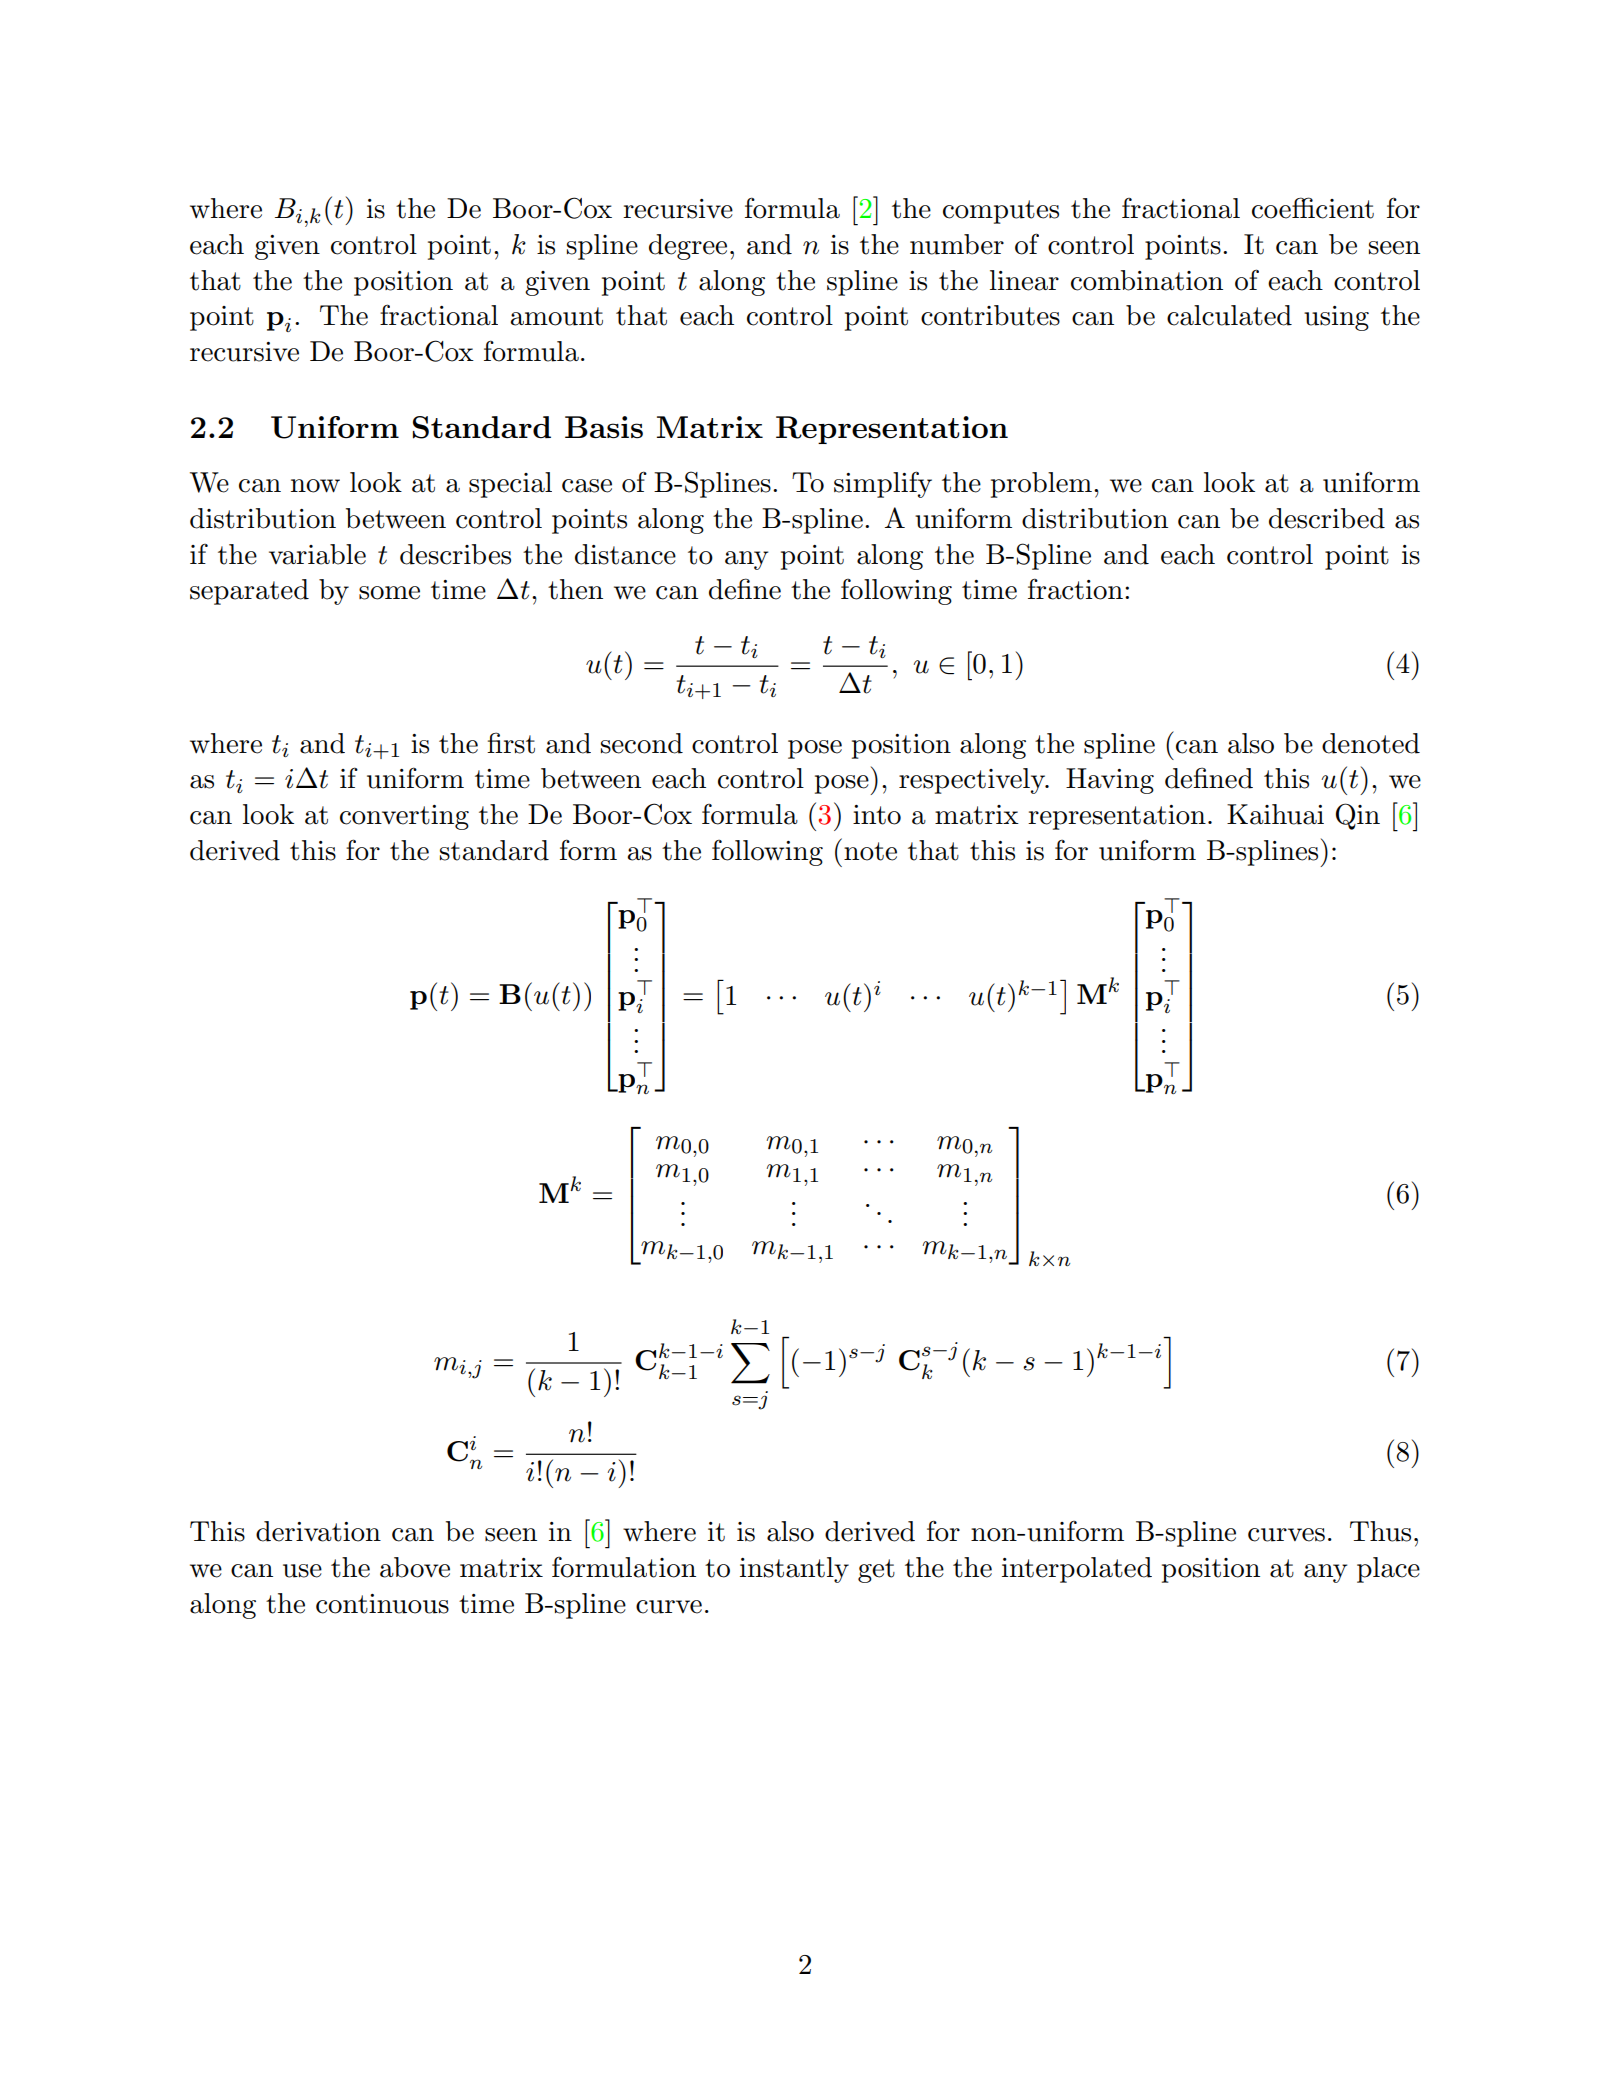 The image size is (1611, 2085). What do you see at coordinates (556, 316) in the page?
I see `amount` at bounding box center [556, 316].
